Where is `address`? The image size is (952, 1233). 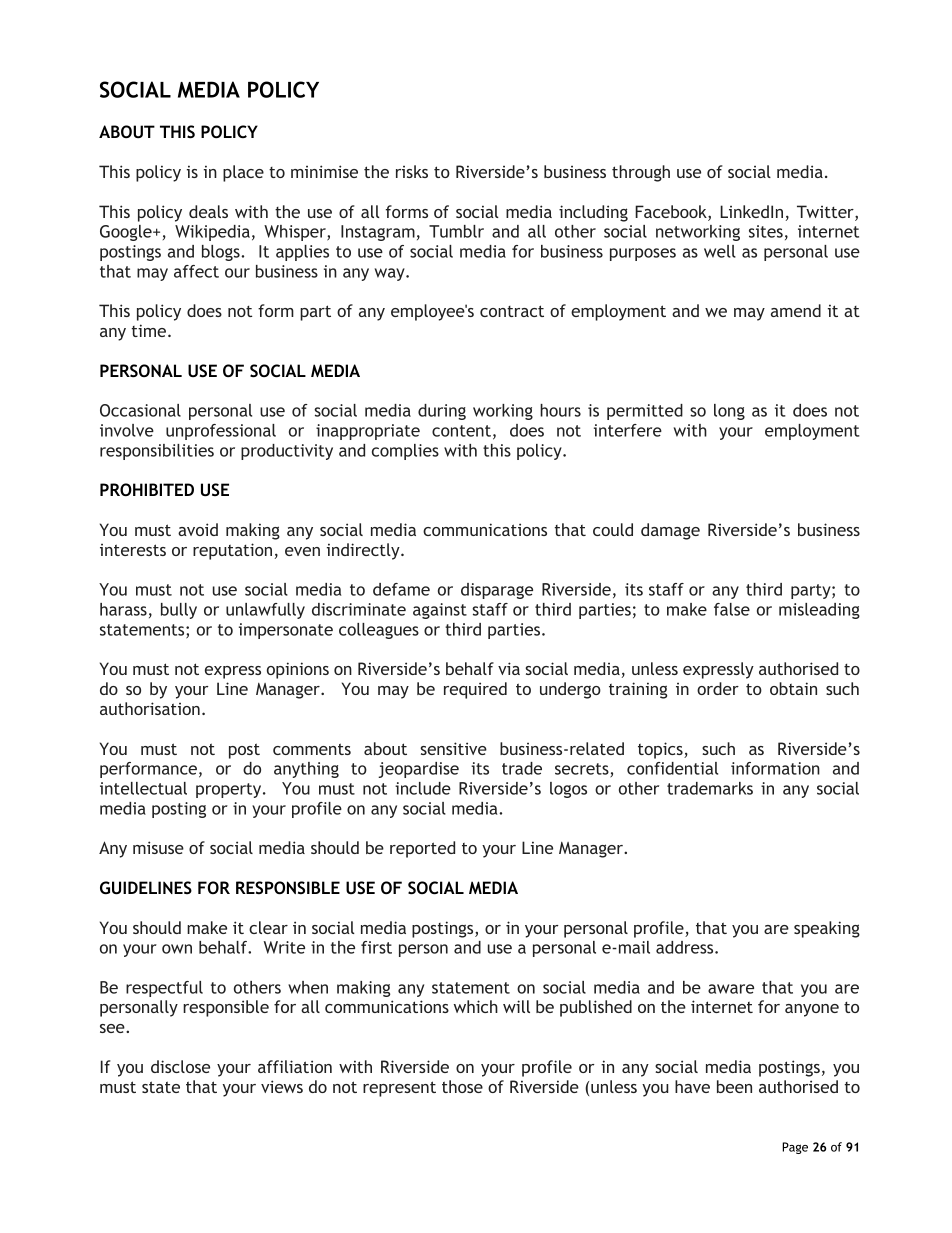
address is located at coordinates (686, 947).
